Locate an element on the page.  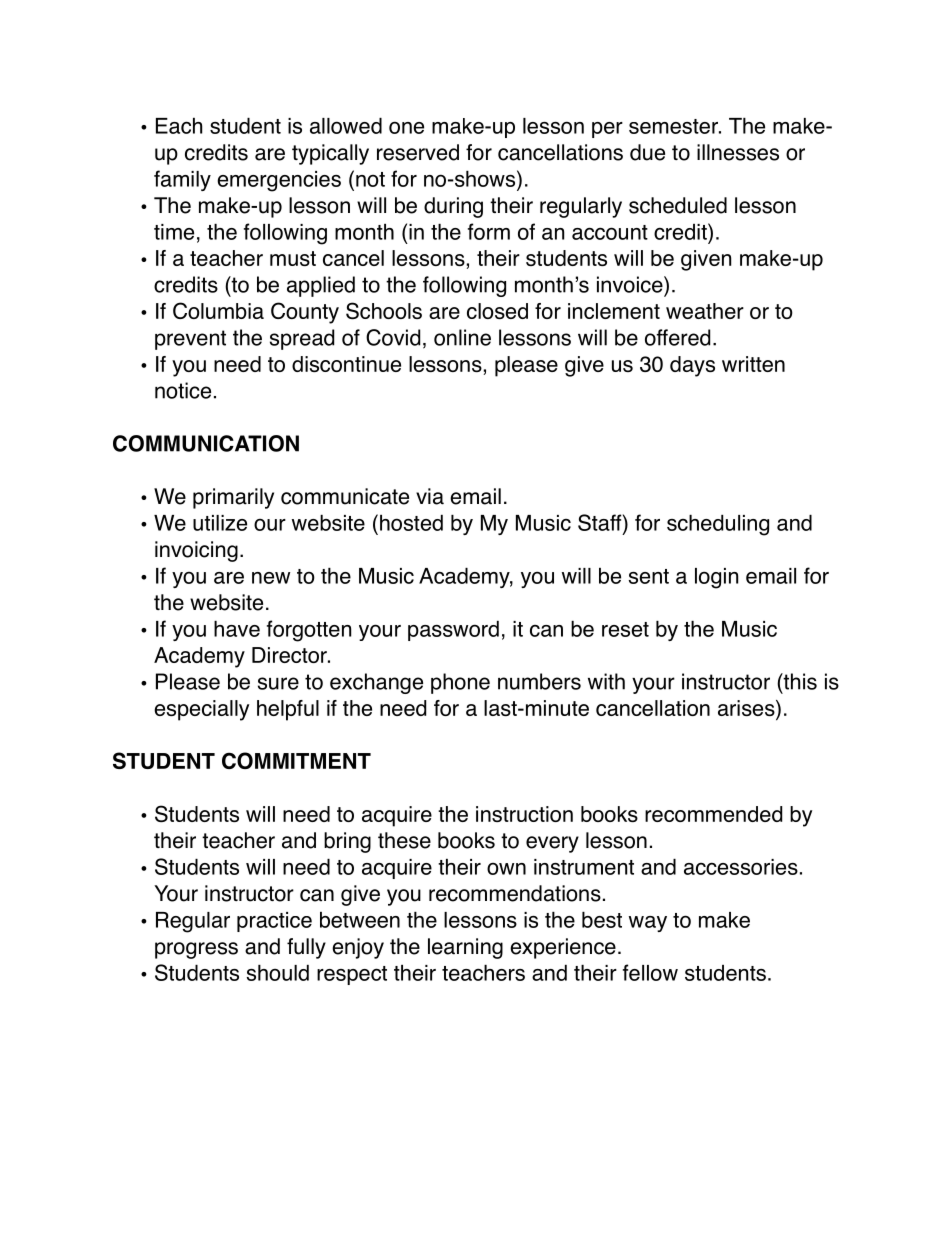
emergencies is located at coordinates (279, 181).
